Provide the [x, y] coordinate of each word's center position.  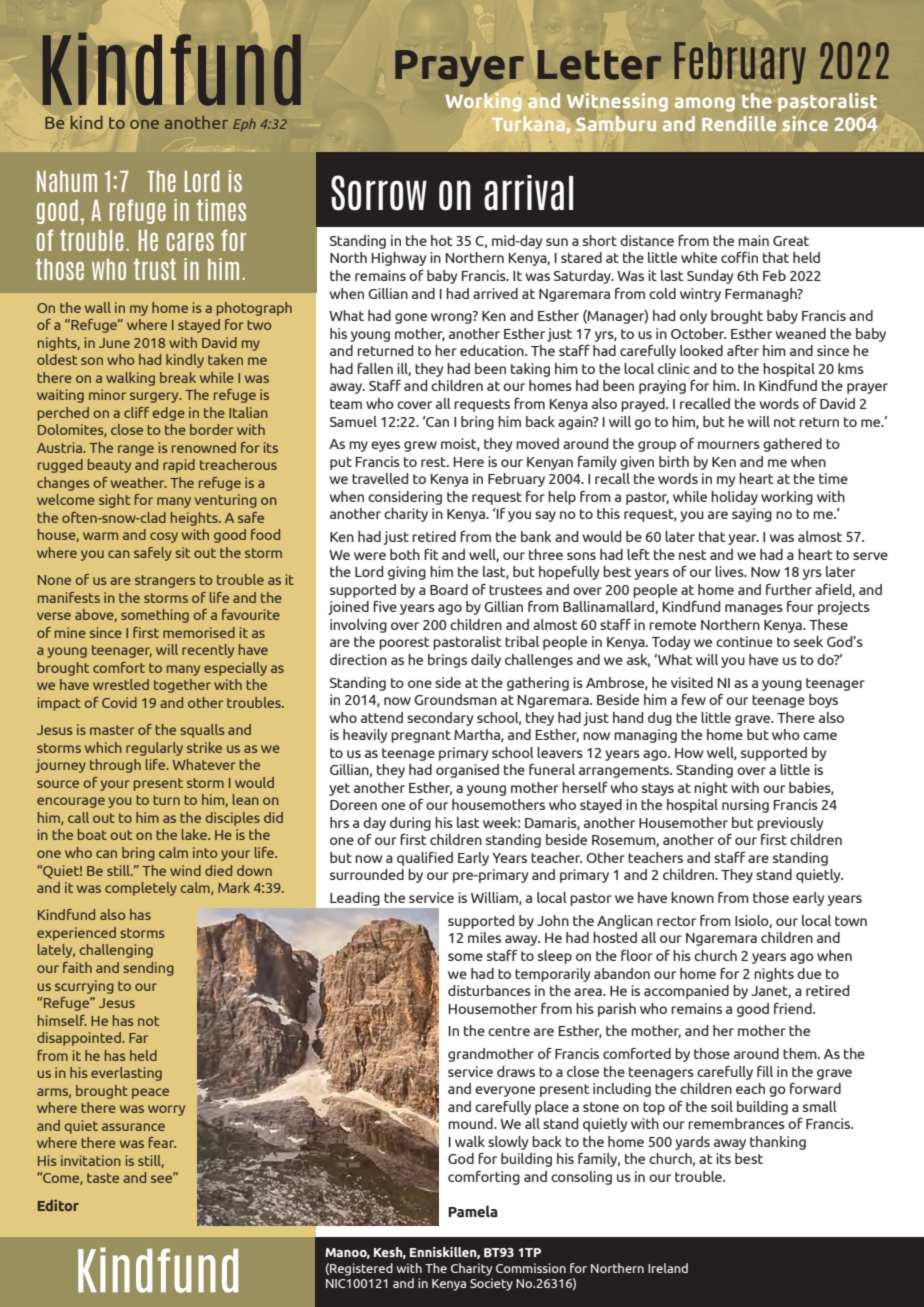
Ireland [668, 1268]
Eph [244, 125]
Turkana [528, 123]
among [705, 104]
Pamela [473, 1211]
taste [103, 1178]
